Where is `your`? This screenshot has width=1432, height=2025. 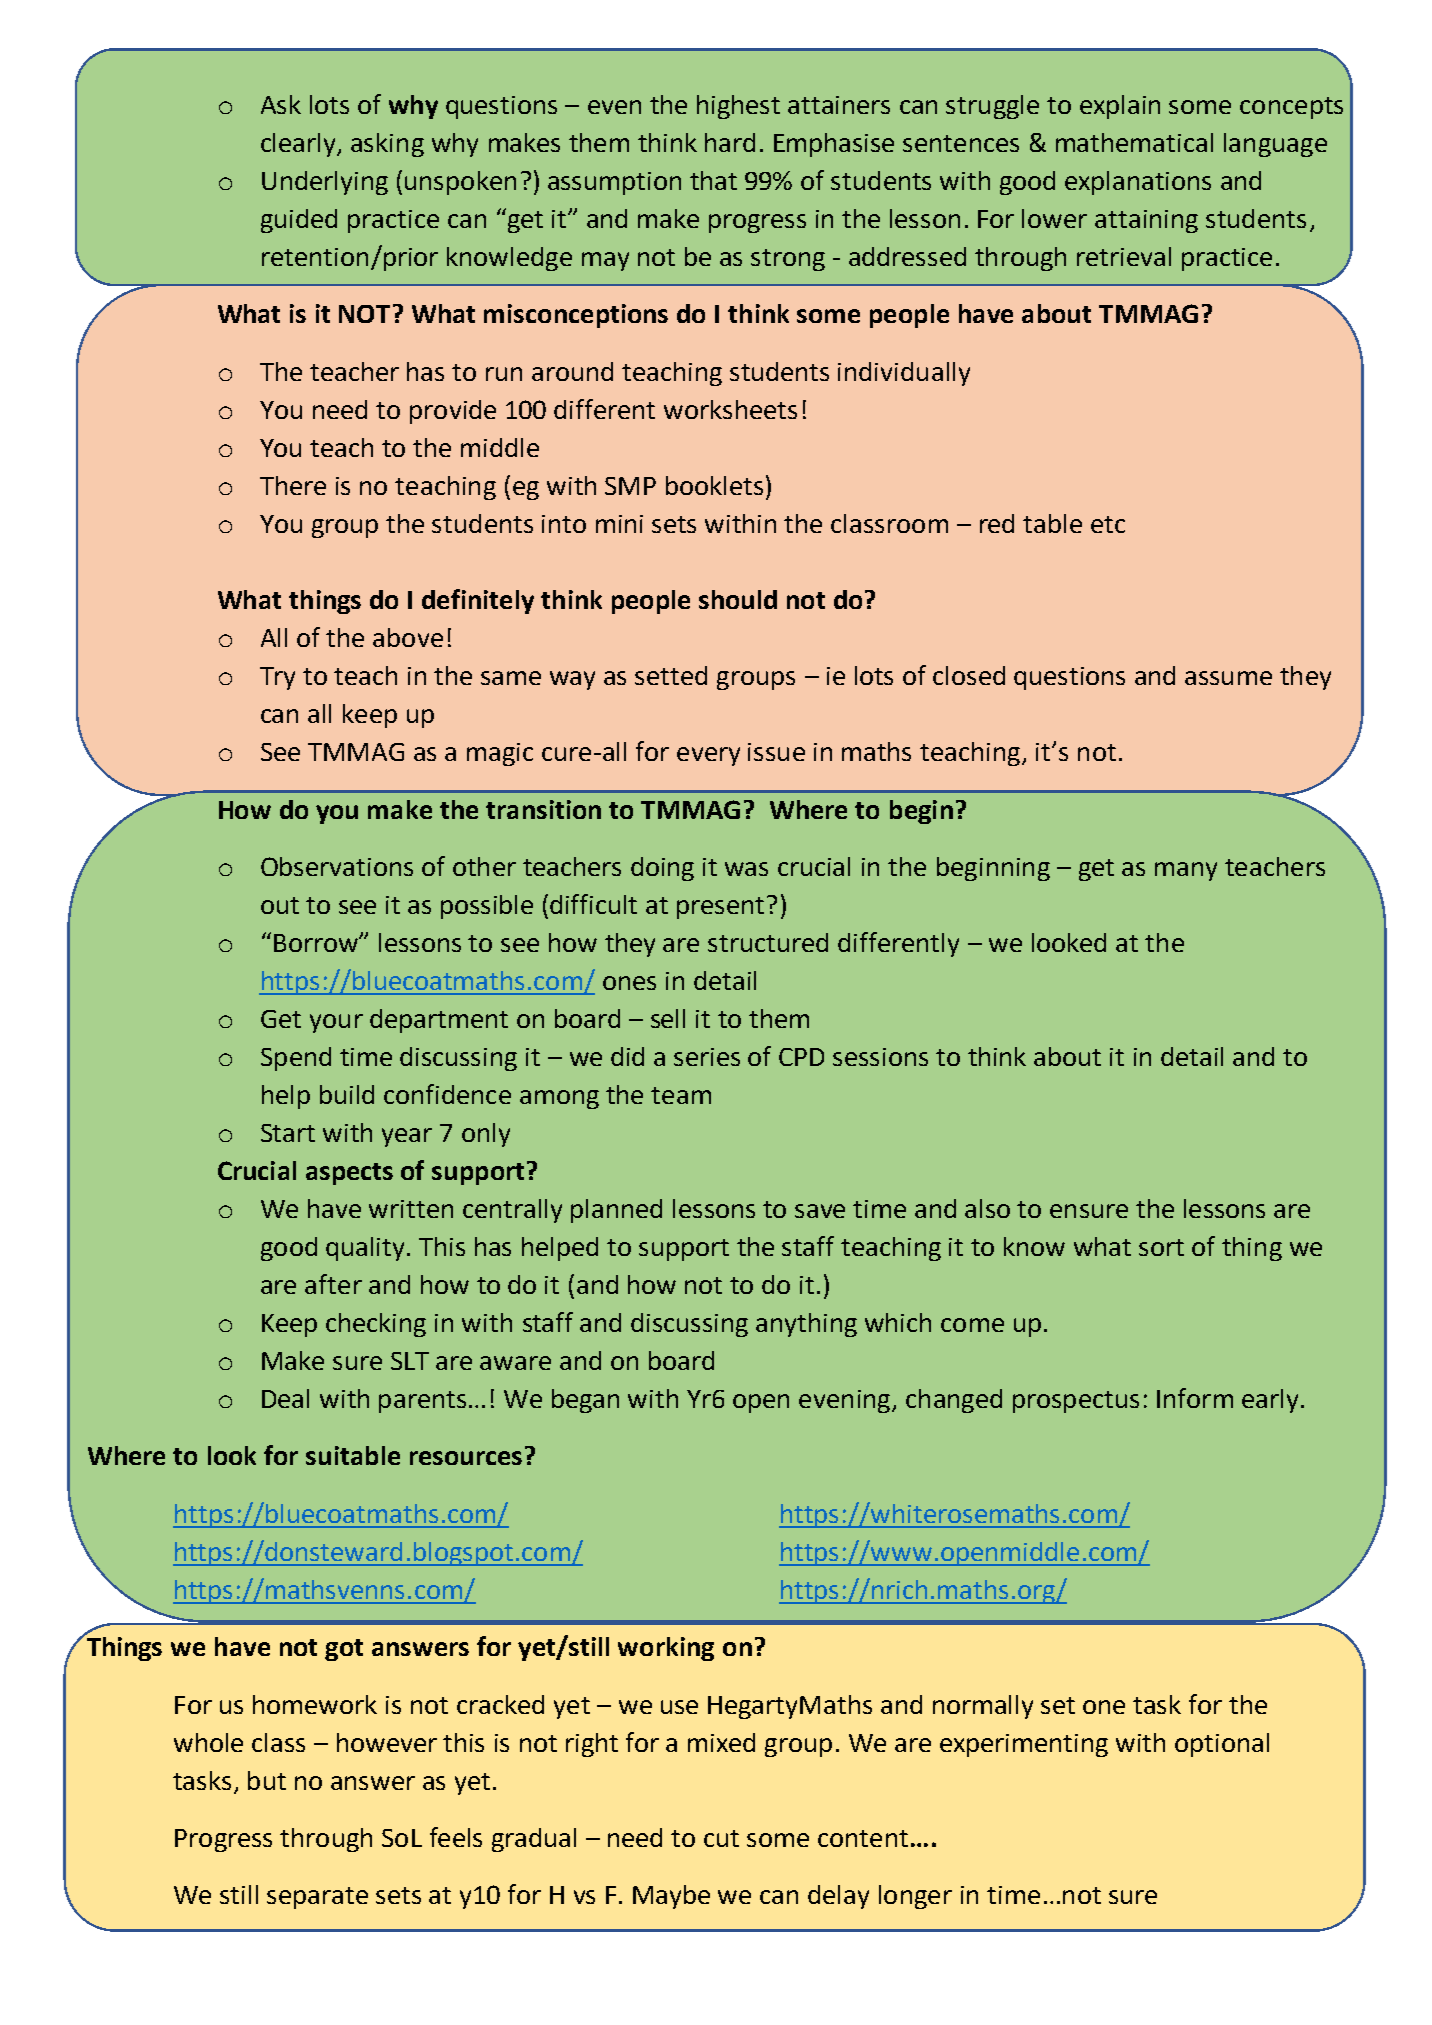 your is located at coordinates (336, 1023).
